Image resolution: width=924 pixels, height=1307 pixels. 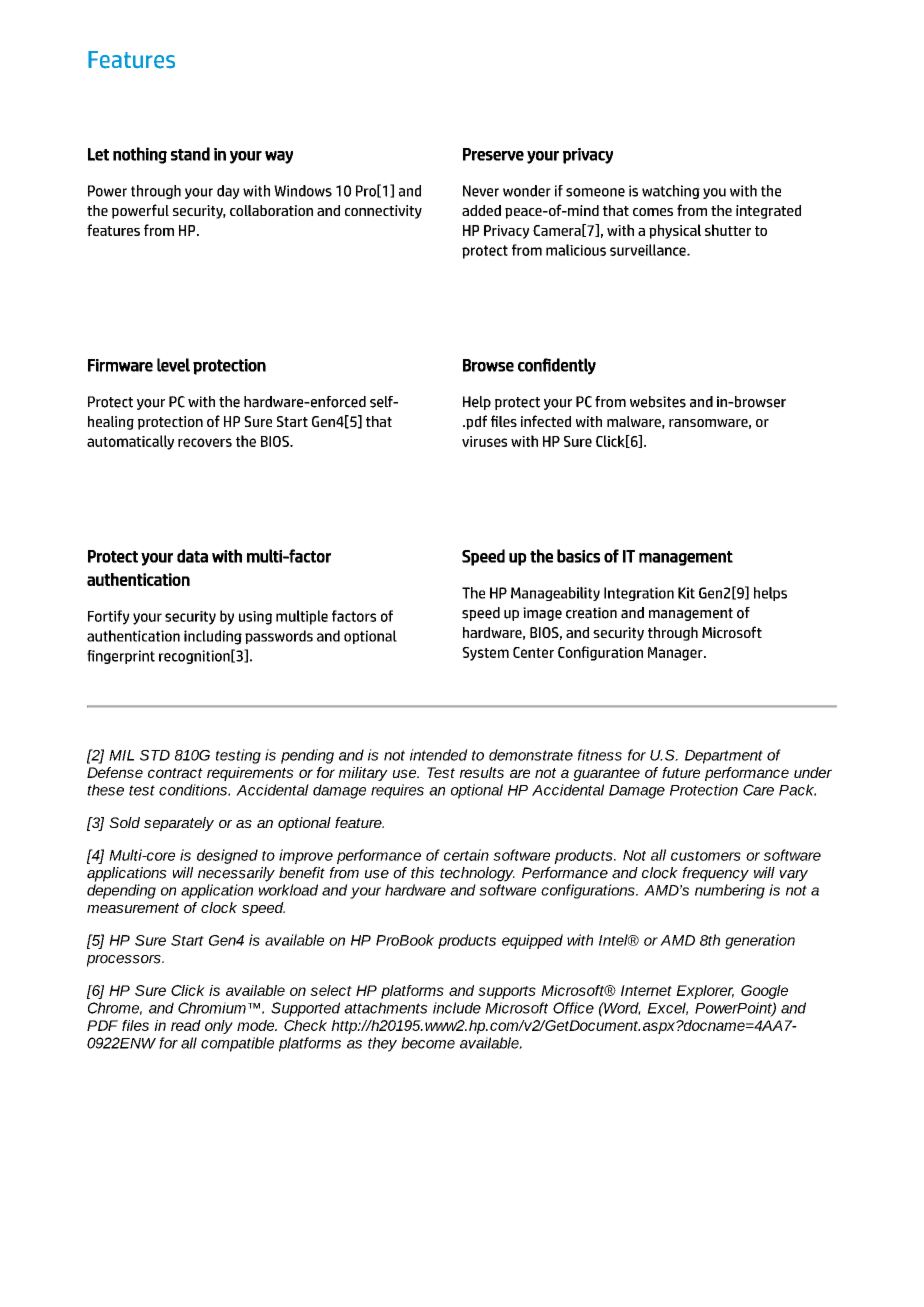 I want to click on intended, so click(x=439, y=755).
